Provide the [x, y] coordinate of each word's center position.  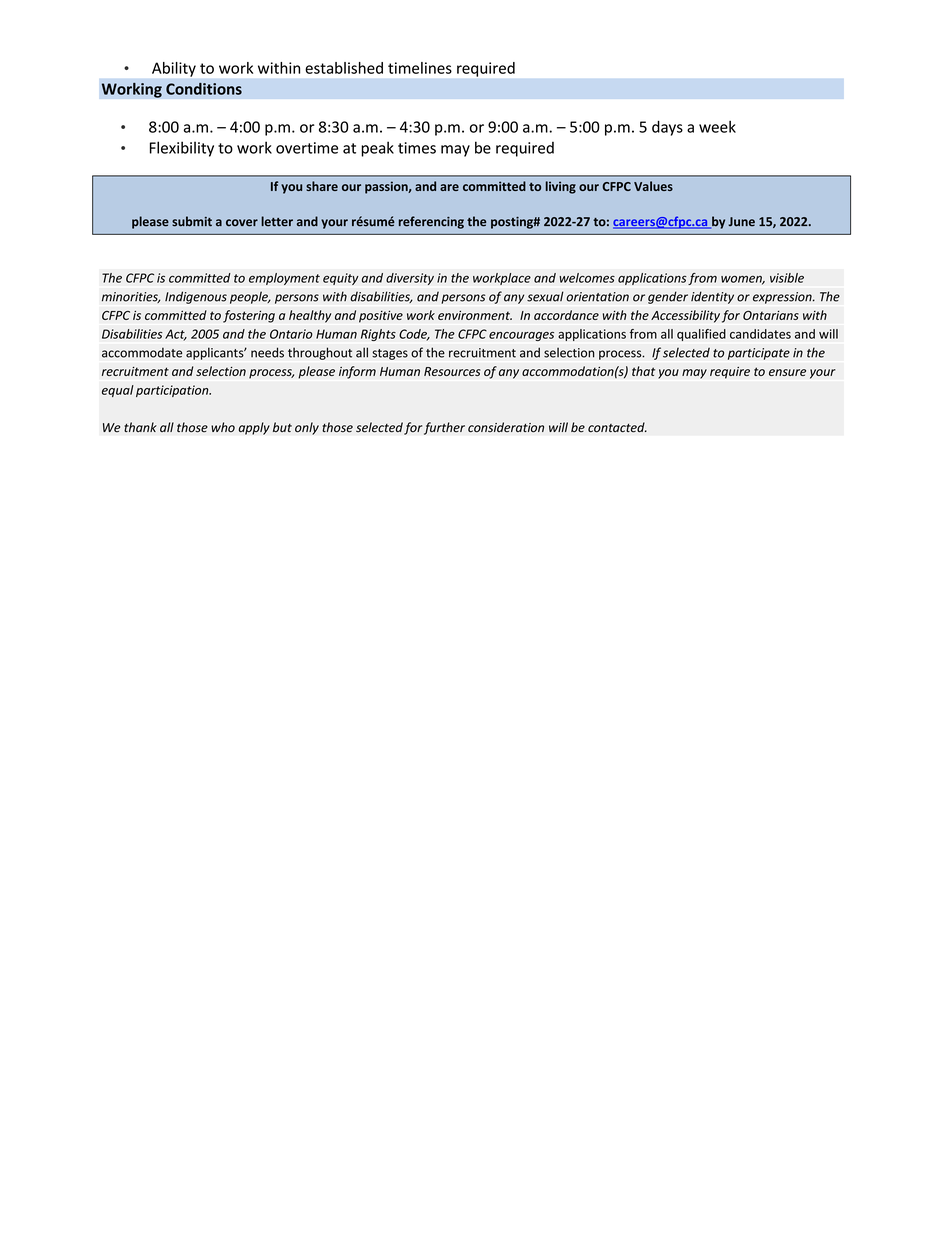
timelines [420, 68]
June [741, 222]
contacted [617, 427]
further [444, 428]
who [223, 427]
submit [192, 221]
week [717, 127]
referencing [431, 222]
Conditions [204, 89]
